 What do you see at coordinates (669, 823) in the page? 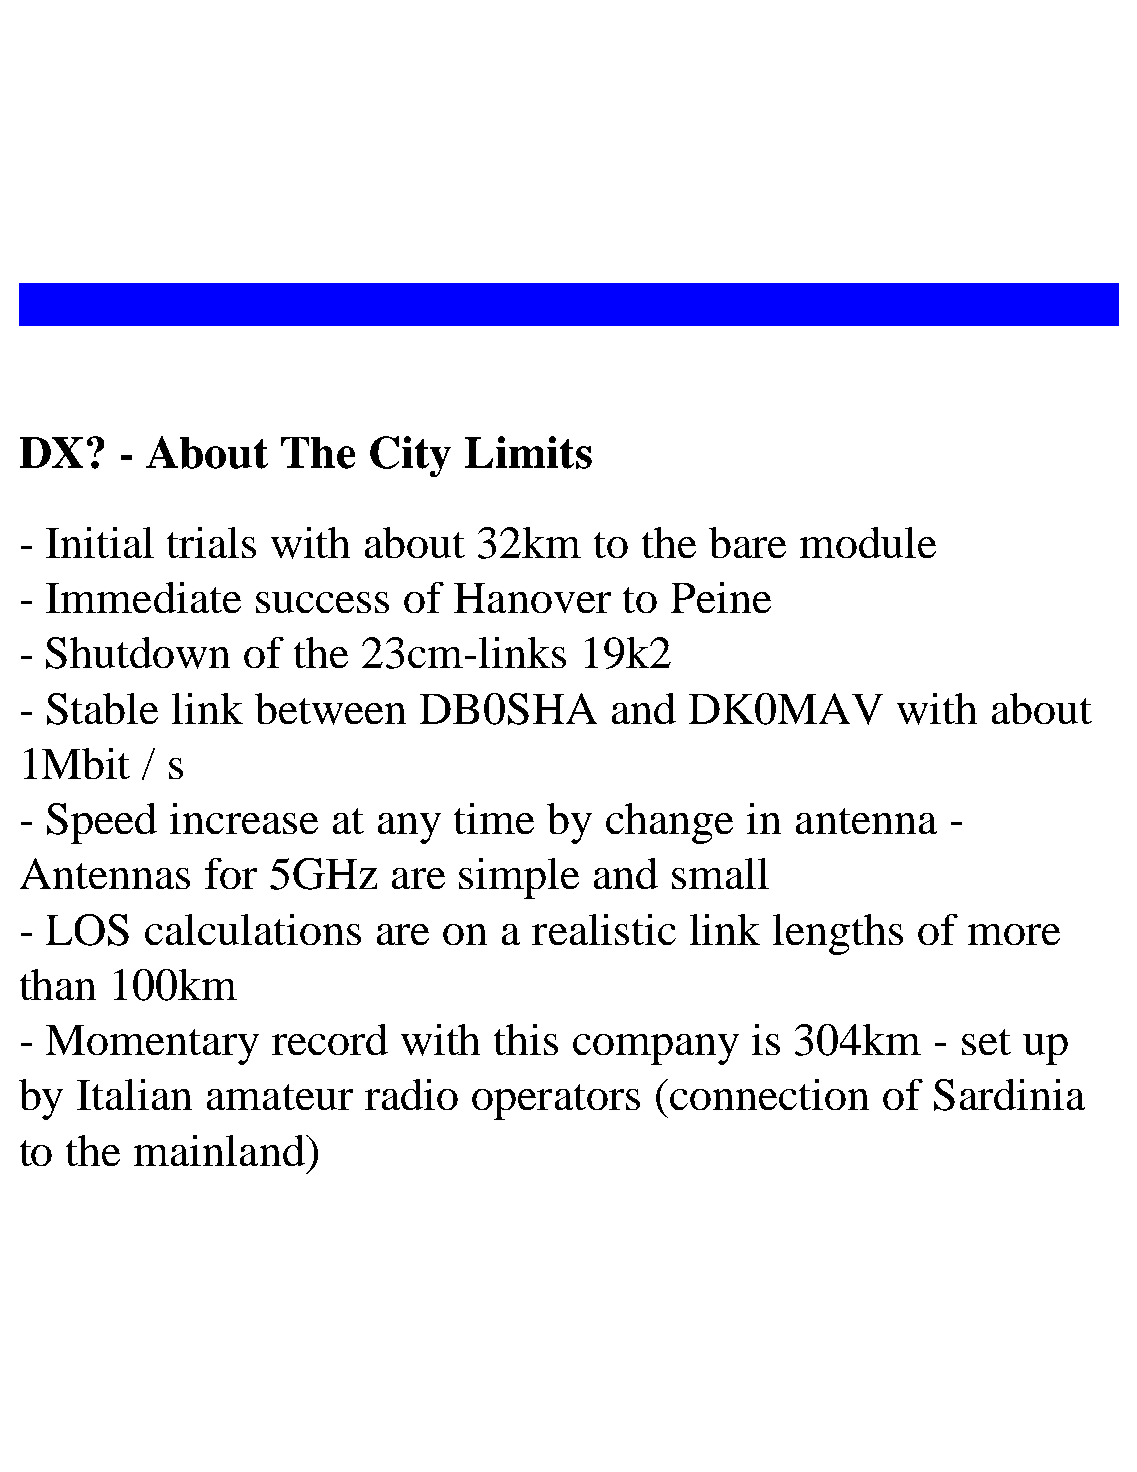
I see `change` at bounding box center [669, 823].
